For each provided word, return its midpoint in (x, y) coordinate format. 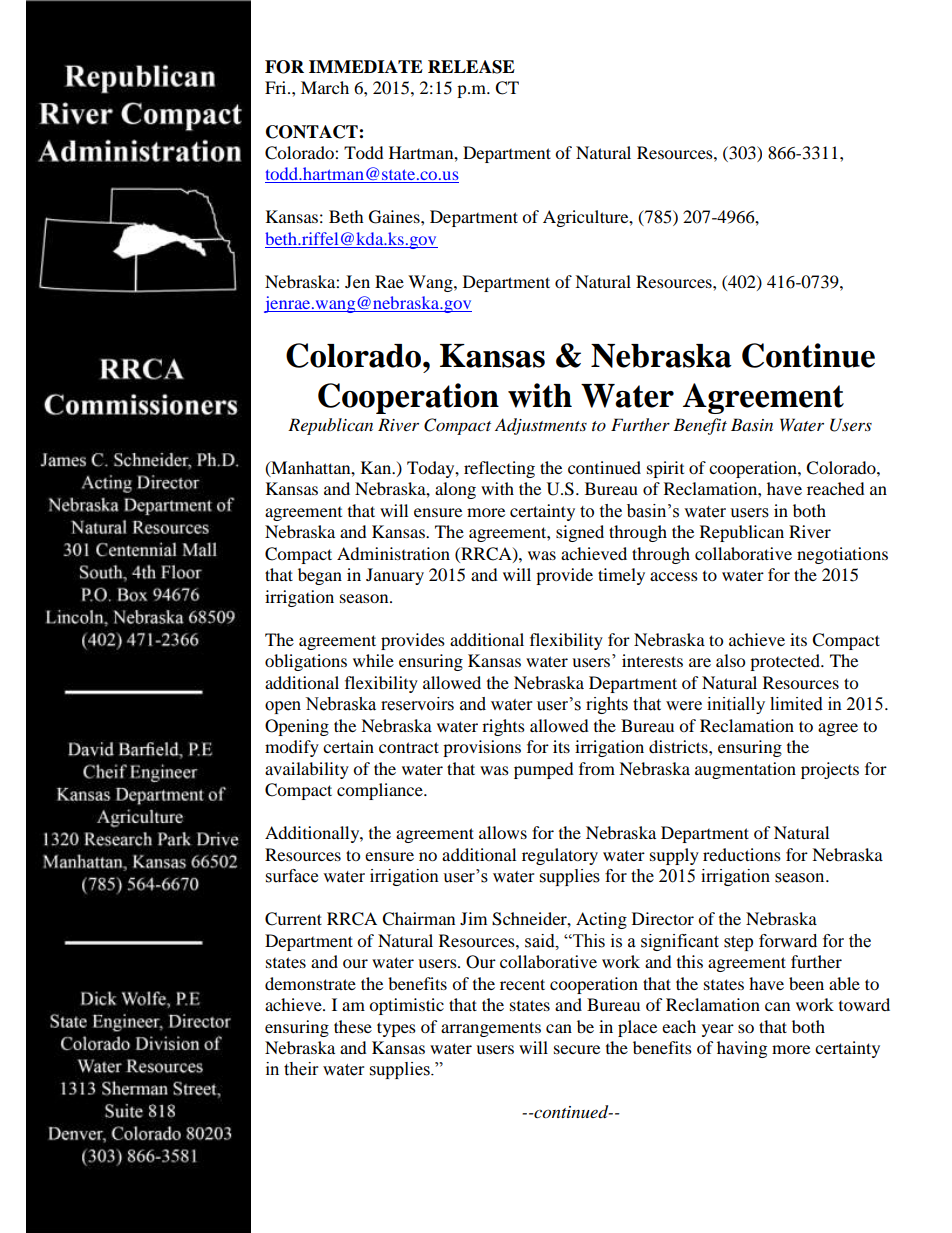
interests (652, 660)
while (373, 660)
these (353, 1026)
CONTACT (313, 132)
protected (786, 662)
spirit (665, 469)
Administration (393, 553)
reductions (742, 854)
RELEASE (471, 67)
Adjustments (541, 426)
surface (292, 876)
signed (580, 533)
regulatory (560, 856)
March (325, 87)
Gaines (395, 217)
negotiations (842, 555)
